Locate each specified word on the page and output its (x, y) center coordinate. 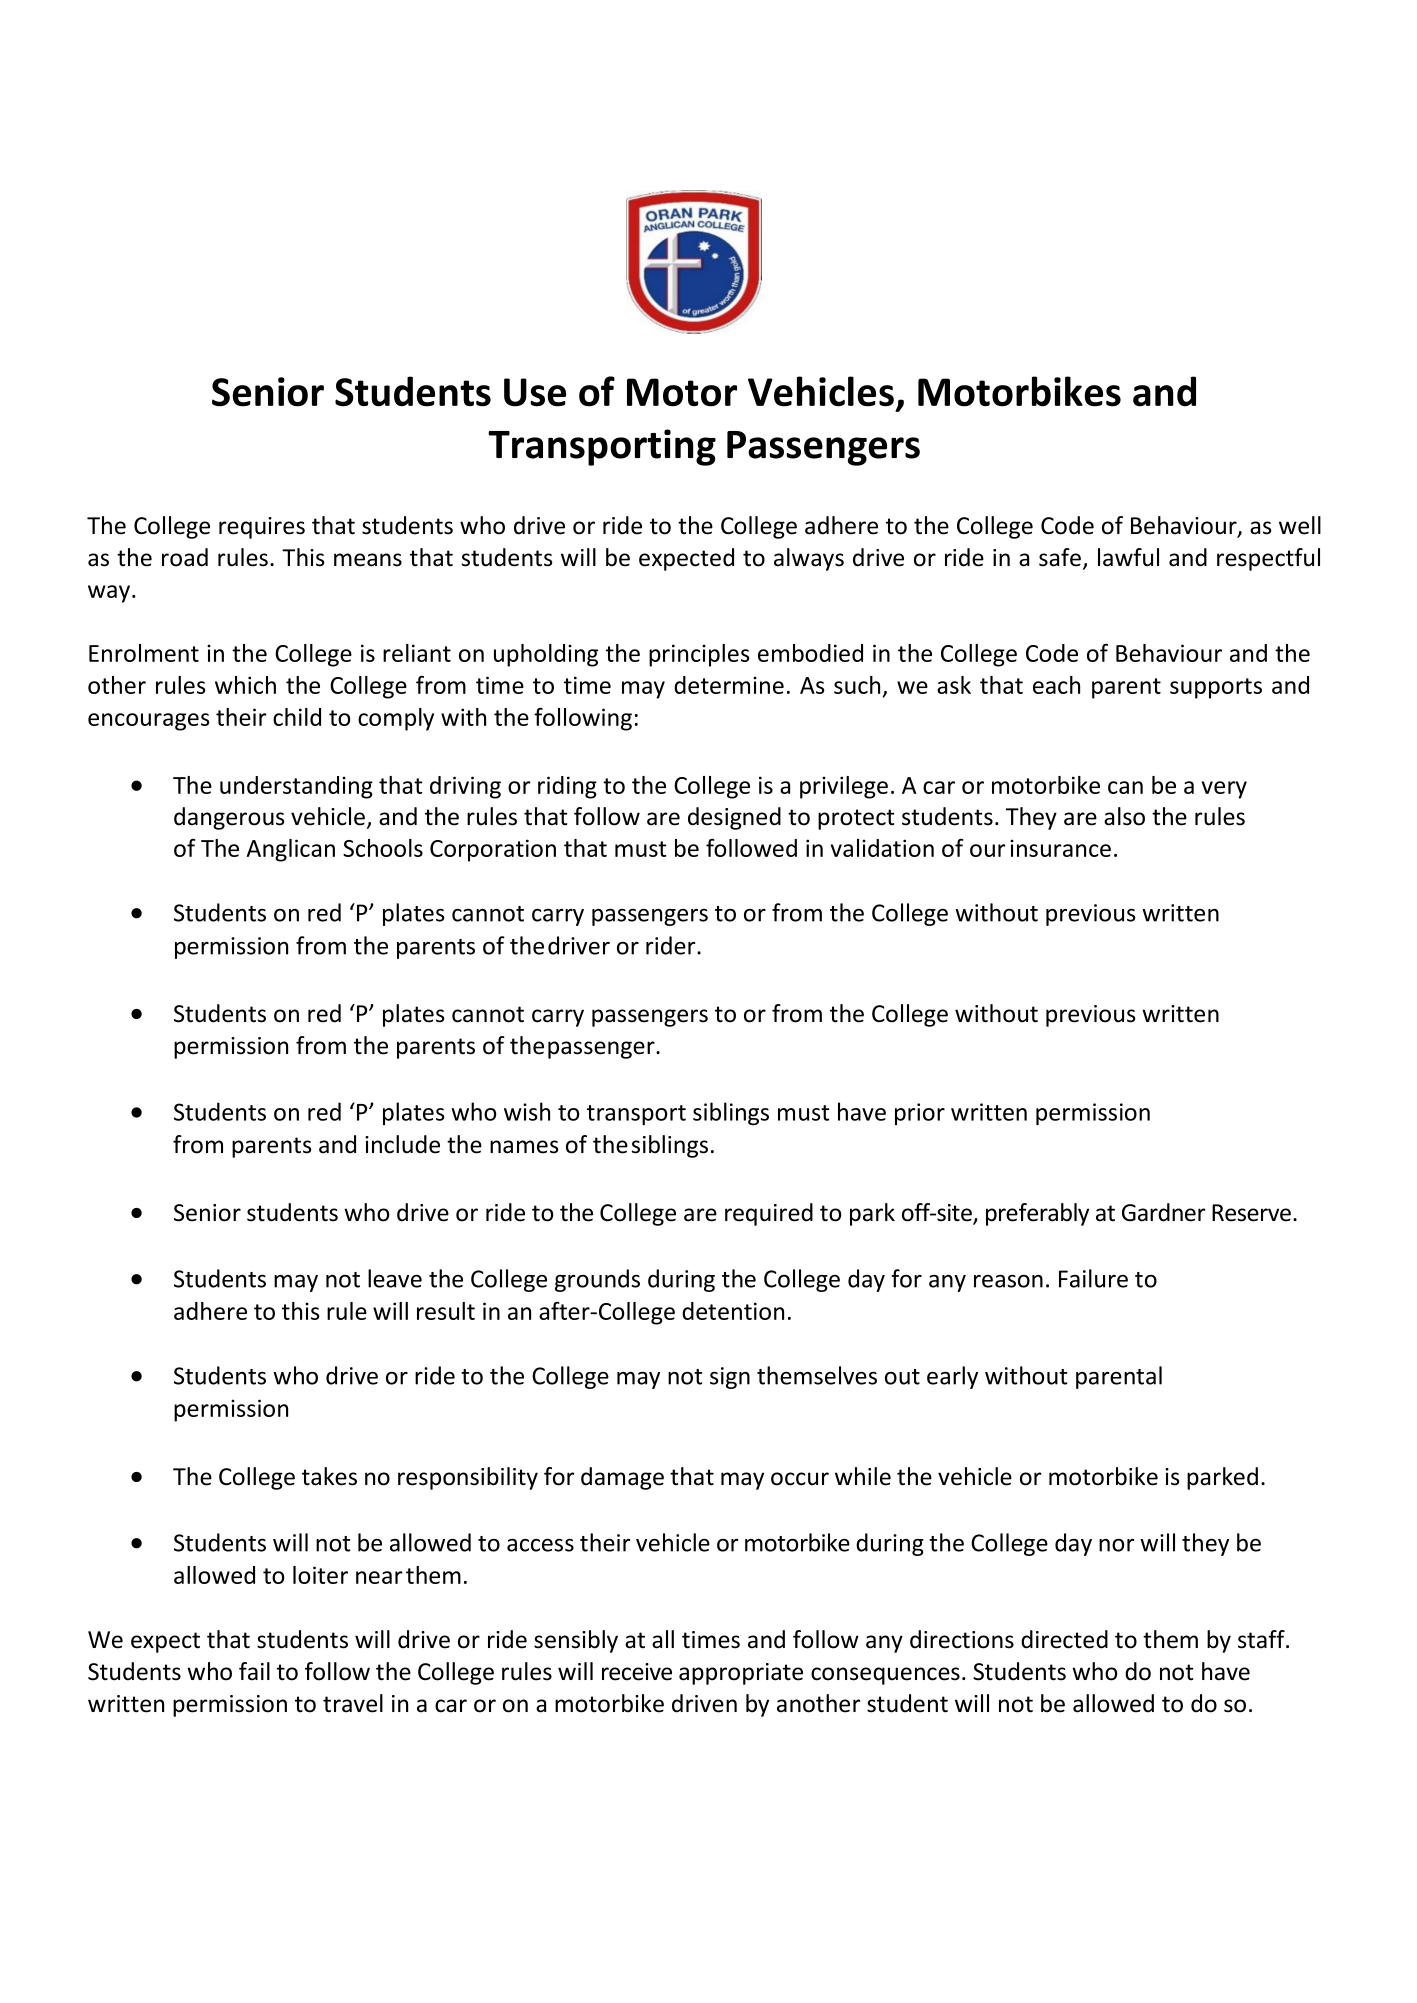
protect (856, 819)
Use (535, 392)
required (769, 1214)
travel (353, 1703)
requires (262, 528)
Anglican (291, 850)
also (1124, 816)
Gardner (1164, 1212)
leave (395, 1278)
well (1300, 525)
